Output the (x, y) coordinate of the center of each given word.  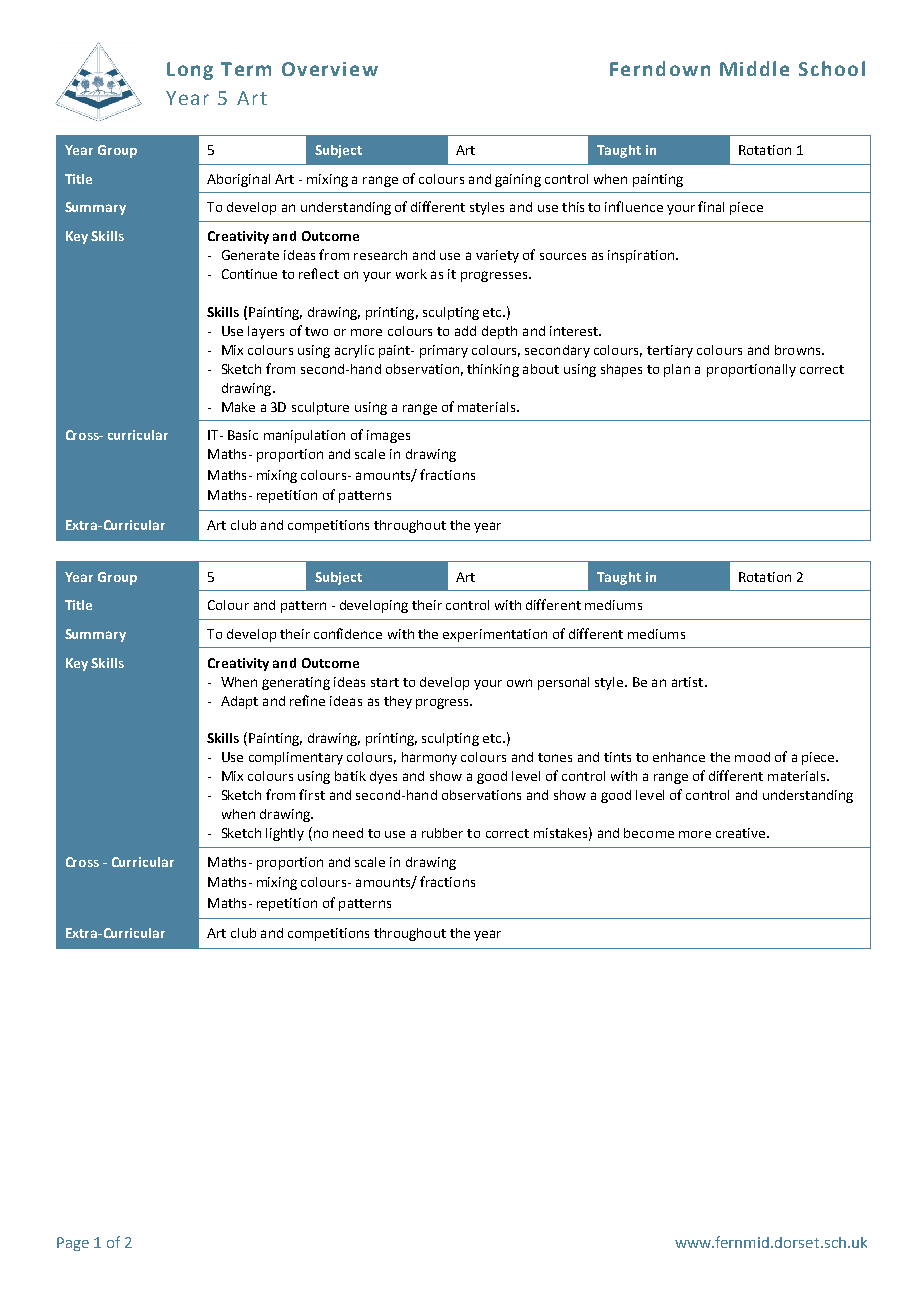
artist (689, 682)
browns (799, 350)
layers (266, 332)
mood (752, 757)
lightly (285, 834)
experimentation (495, 635)
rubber (442, 833)
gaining (518, 180)
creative (742, 833)
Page (73, 1244)
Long (190, 71)
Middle (754, 68)
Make (238, 407)
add (465, 331)
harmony (429, 758)
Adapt (239, 702)
